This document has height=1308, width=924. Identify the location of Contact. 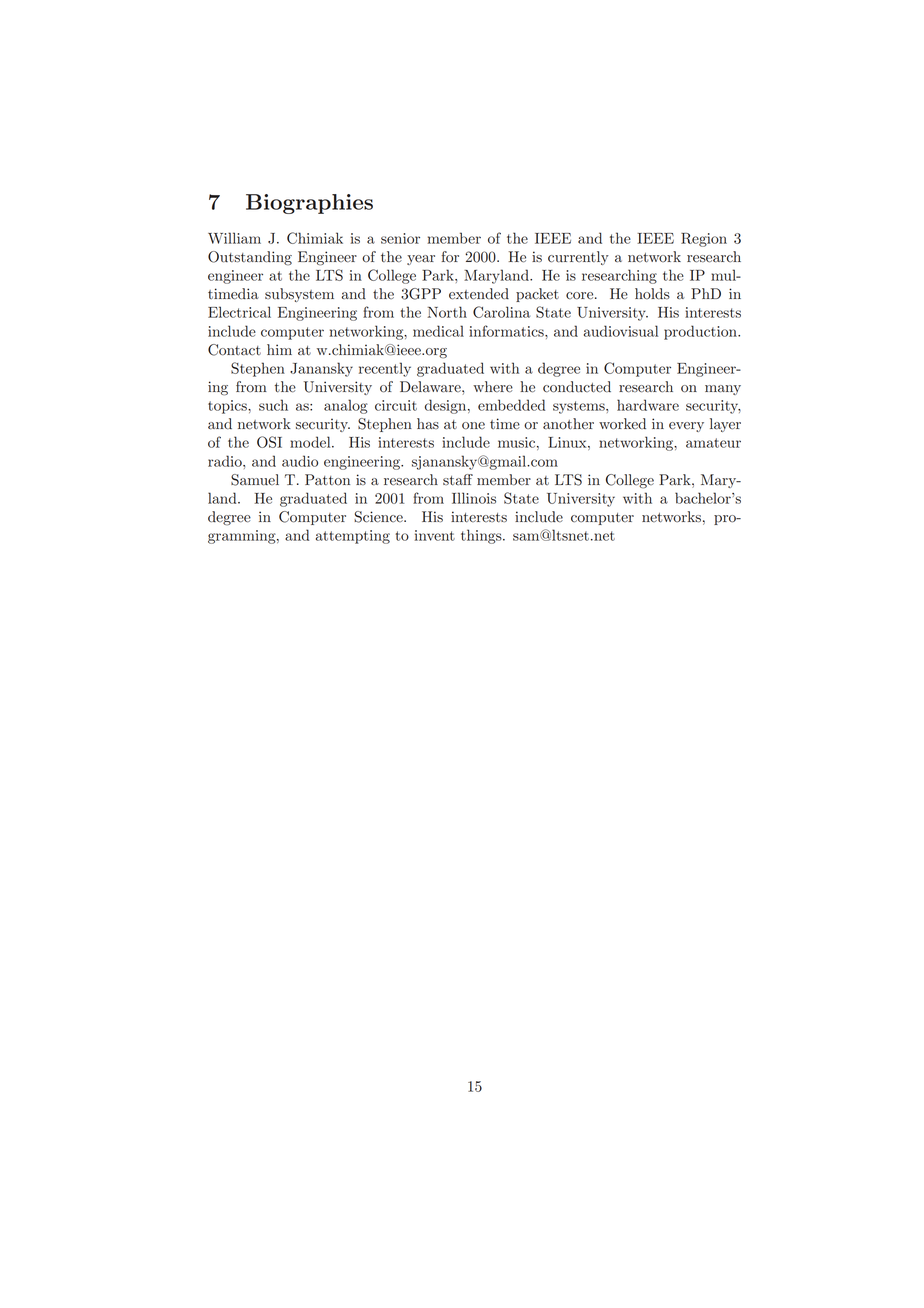
(234, 350).
